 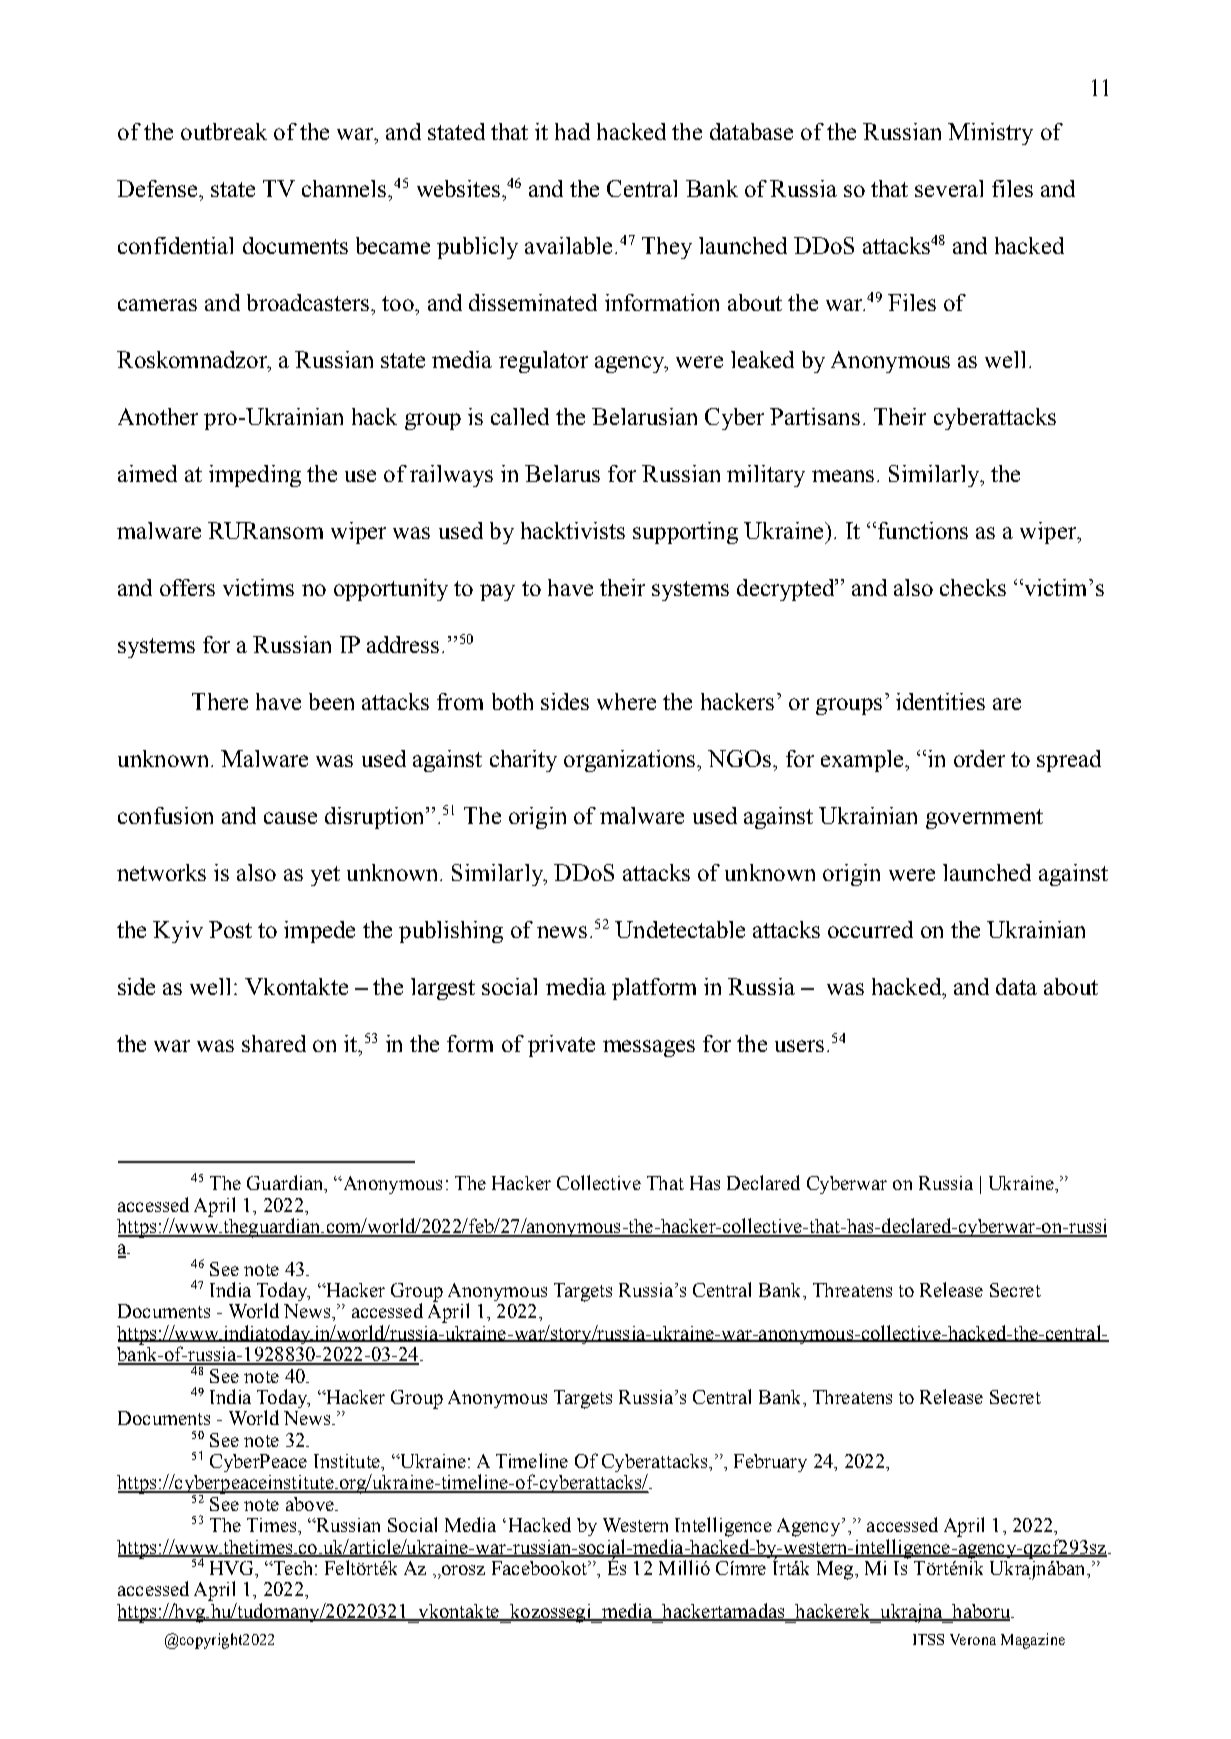 I want to click on had, so click(x=572, y=131).
